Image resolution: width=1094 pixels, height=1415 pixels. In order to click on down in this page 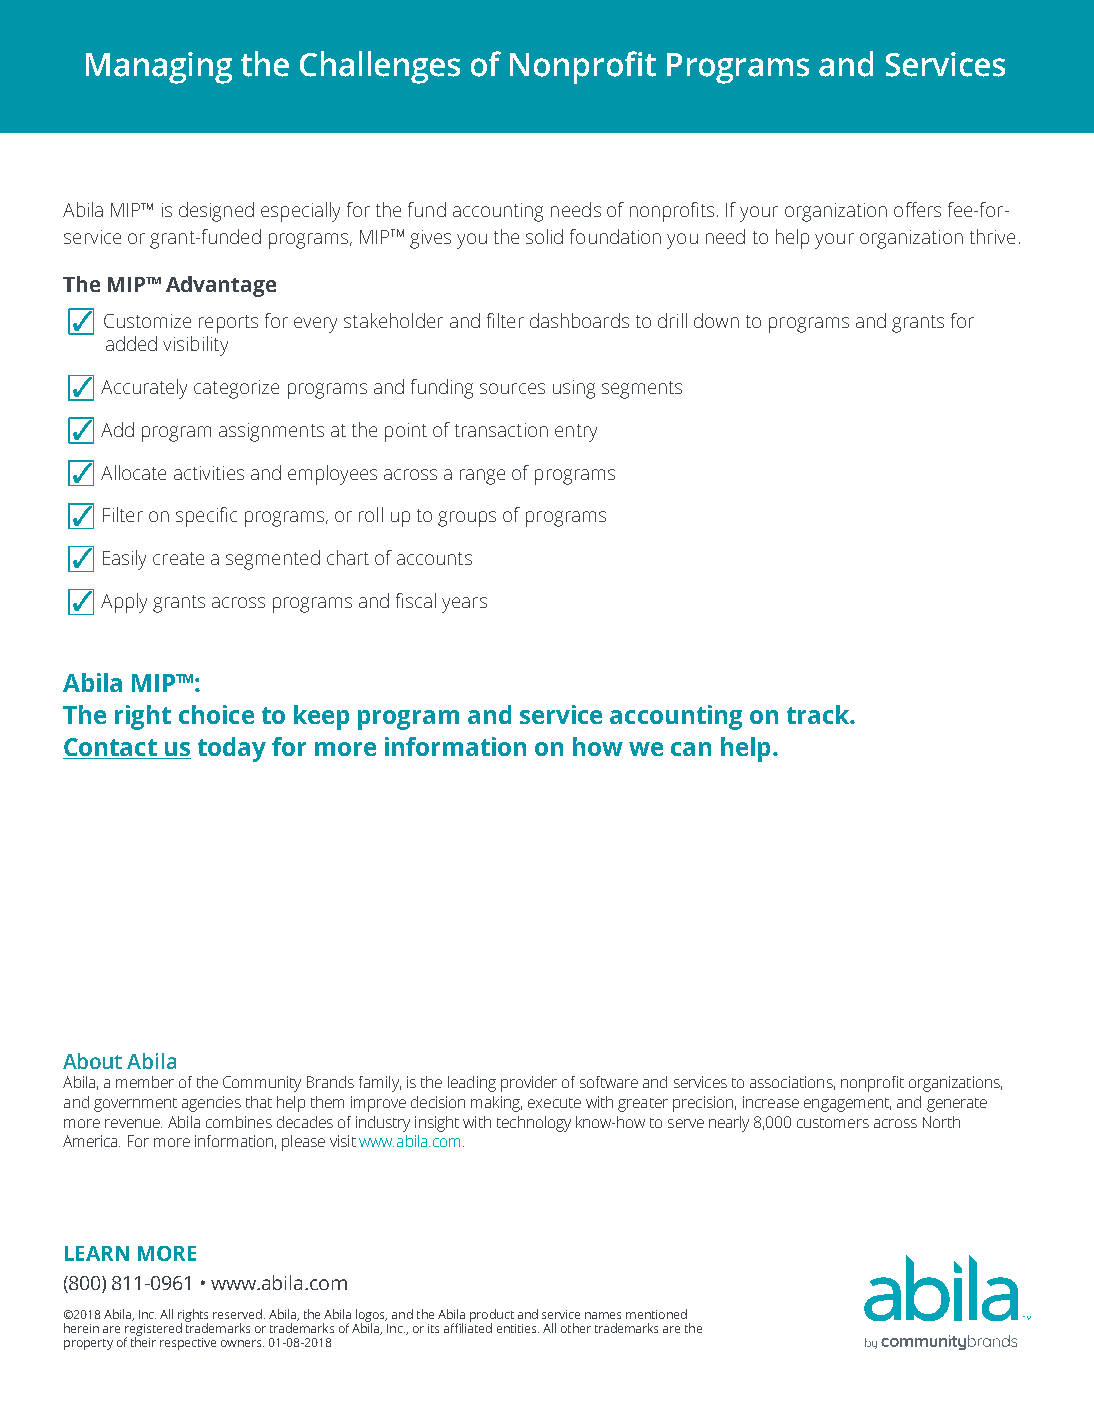, I will do `click(716, 320)`.
